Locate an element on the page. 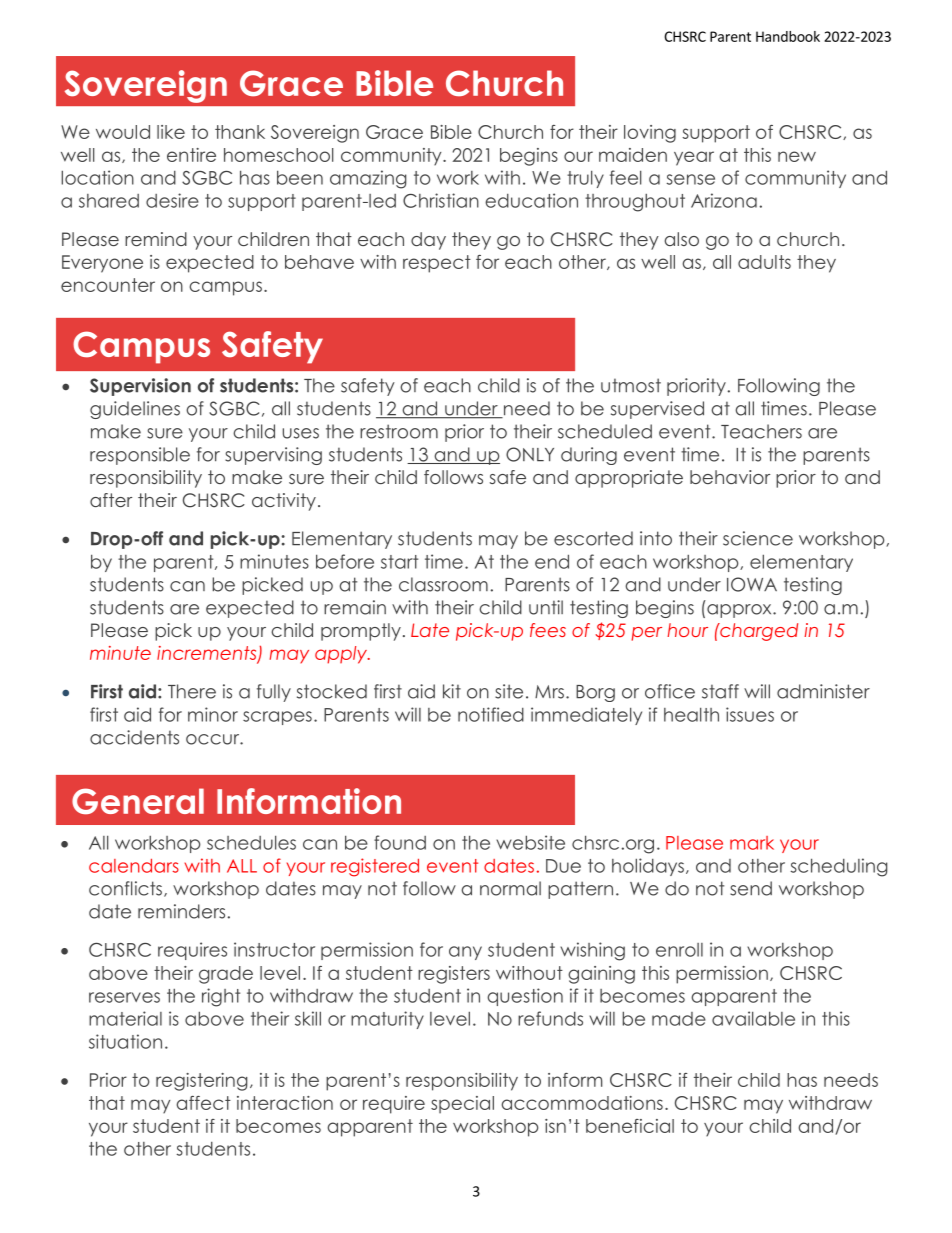 This image has width=952, height=1233. mark is located at coordinates (752, 843).
